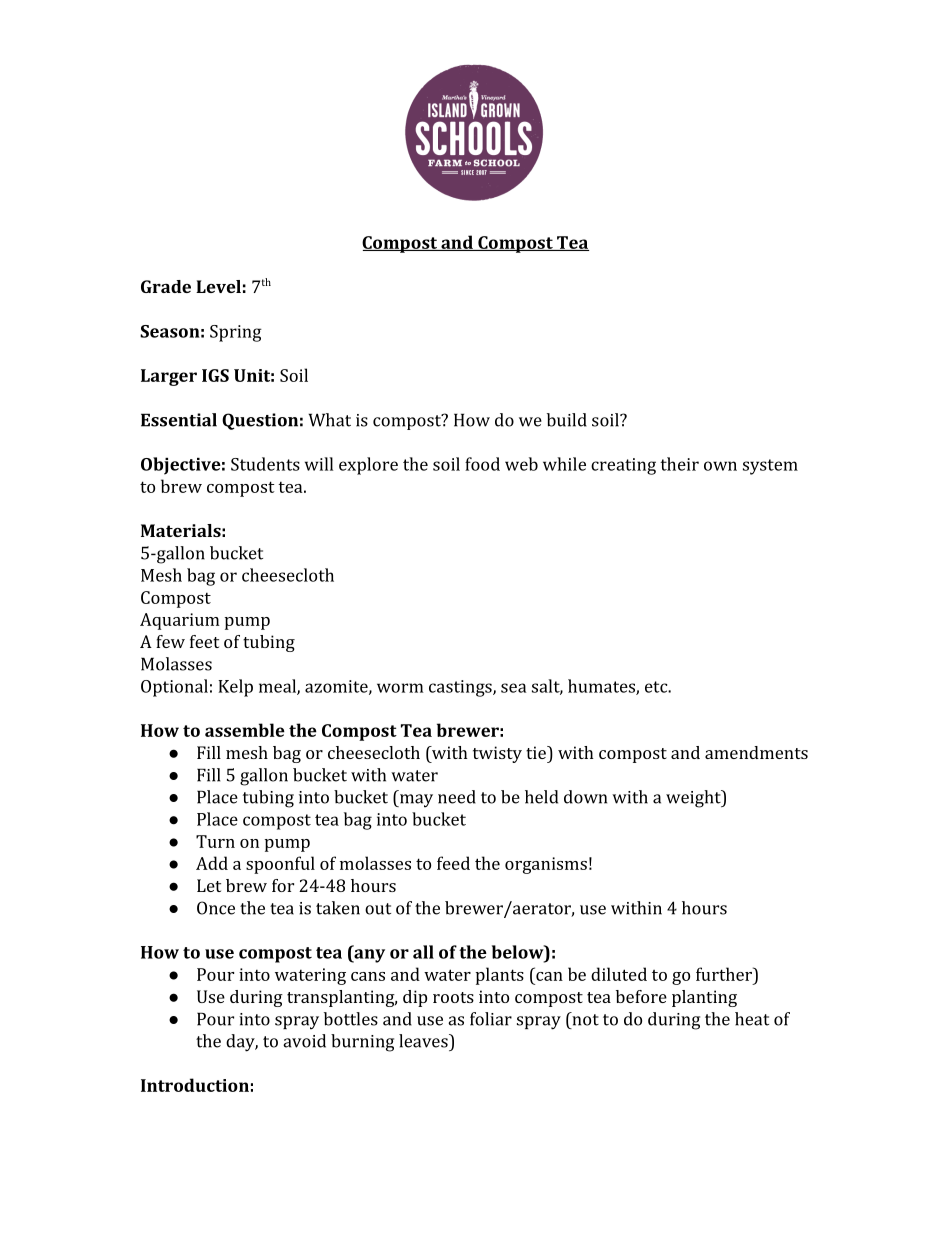 The image size is (952, 1233). What do you see at coordinates (453, 863) in the image?
I see `feed` at bounding box center [453, 863].
